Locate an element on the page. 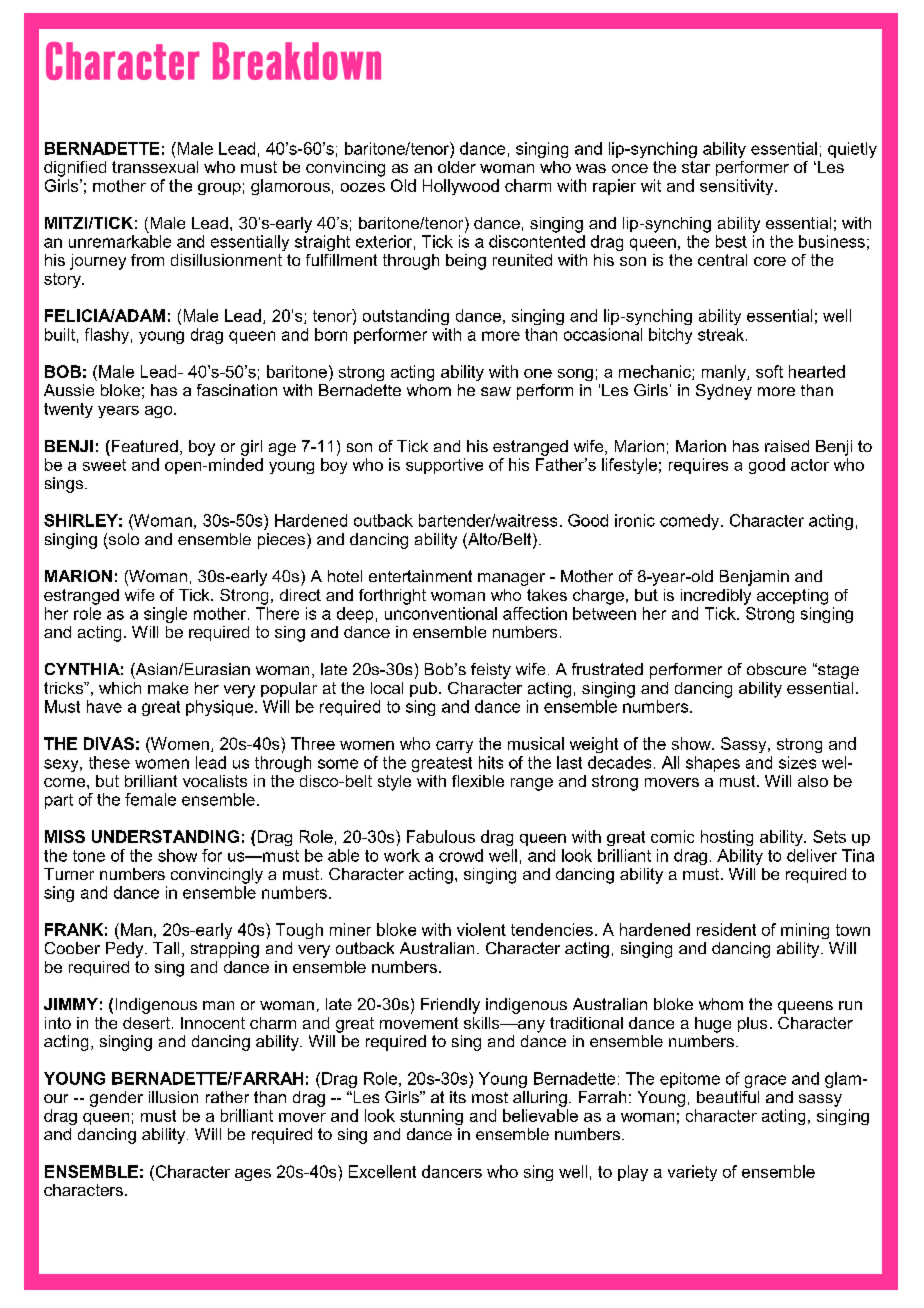 The height and width of the image is (1308, 924). Tall is located at coordinates (166, 948).
